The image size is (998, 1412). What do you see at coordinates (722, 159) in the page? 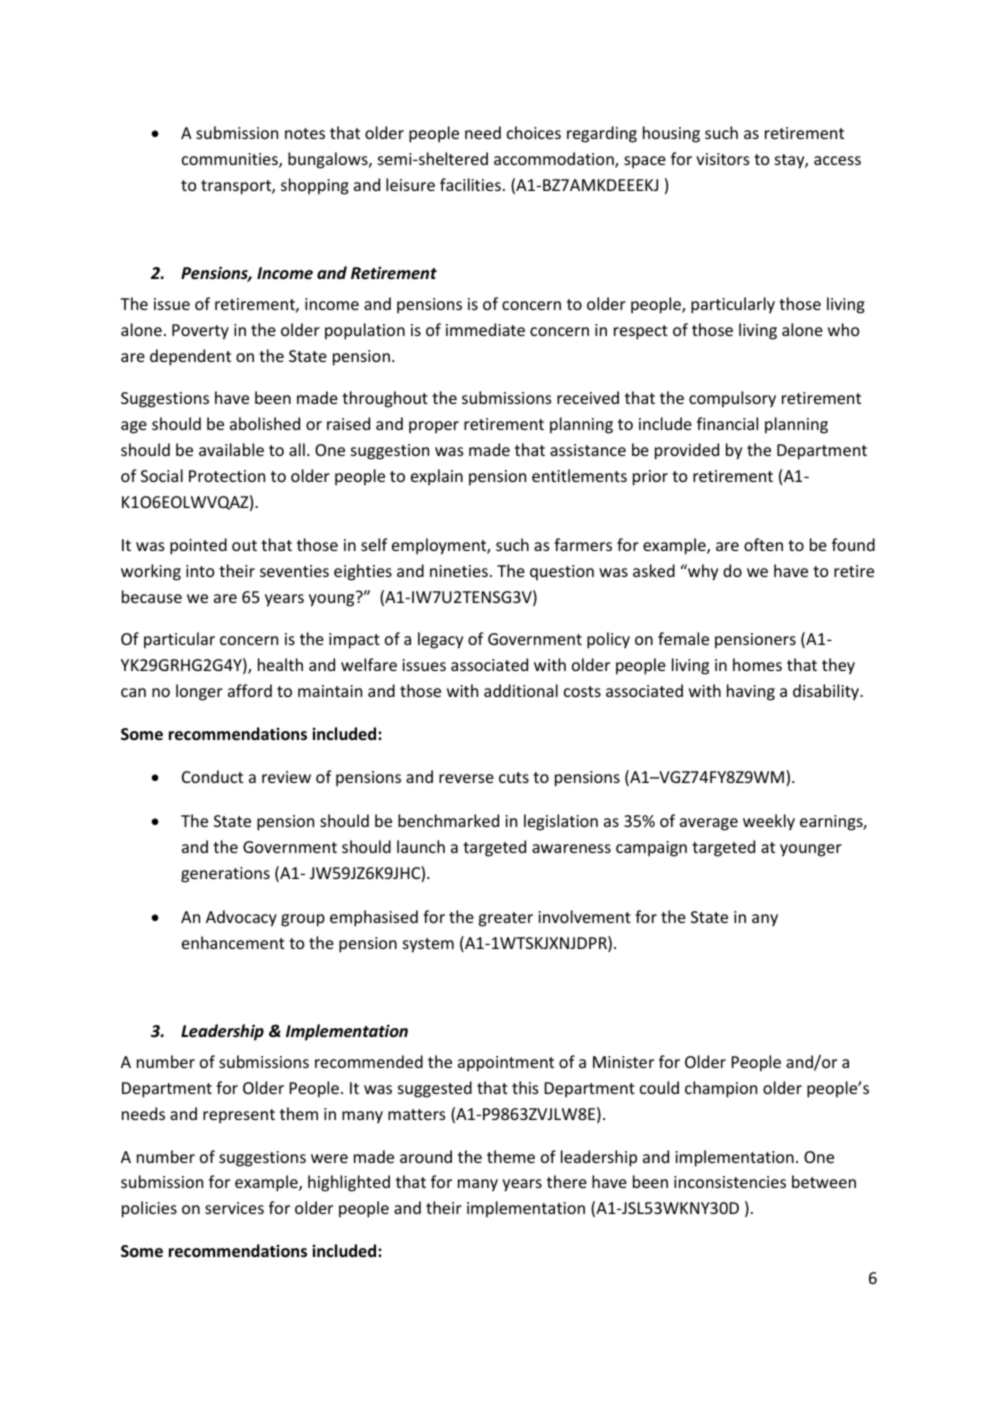
I see `visitors` at bounding box center [722, 159].
